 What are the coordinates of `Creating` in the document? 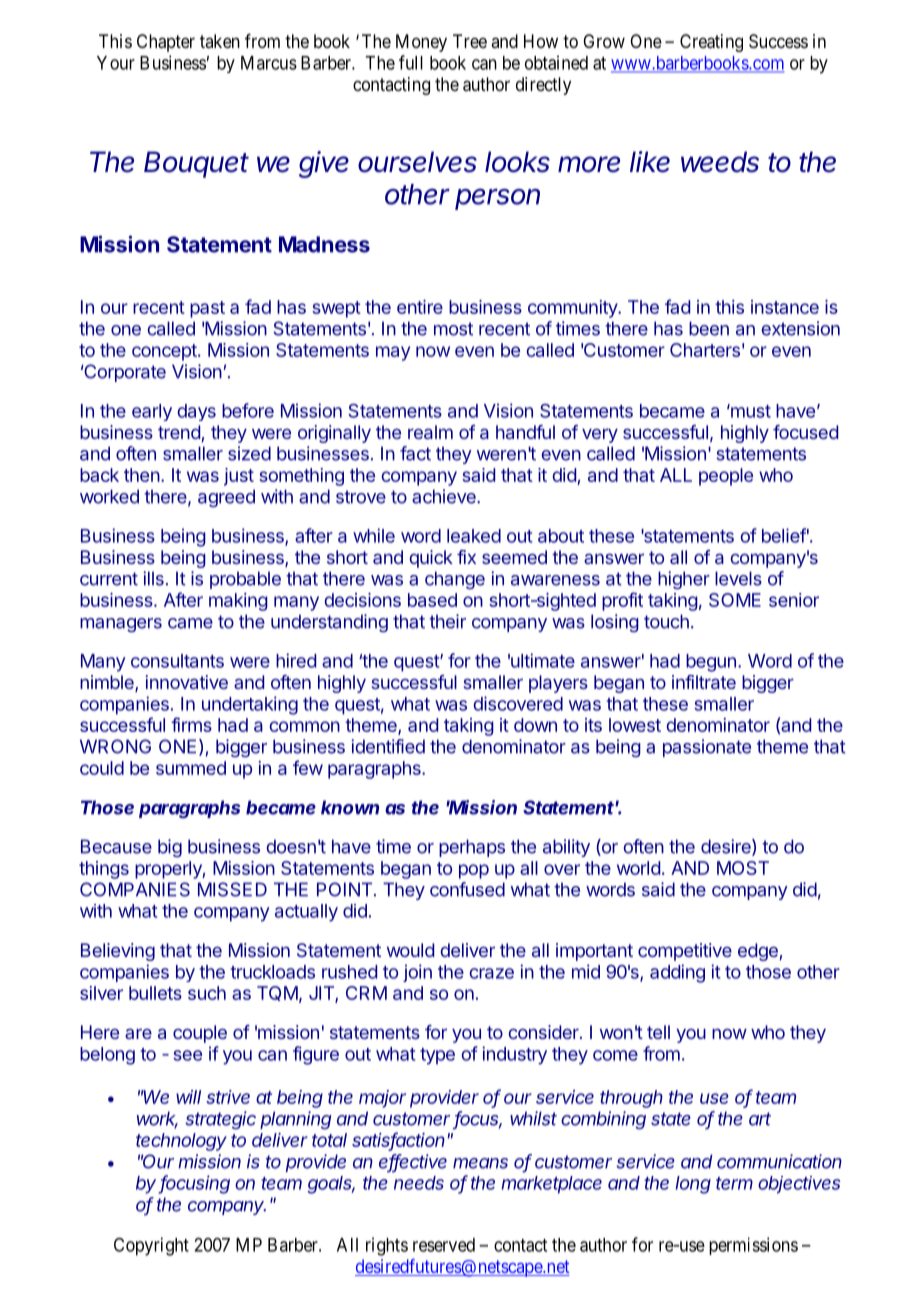 It's located at (711, 43).
